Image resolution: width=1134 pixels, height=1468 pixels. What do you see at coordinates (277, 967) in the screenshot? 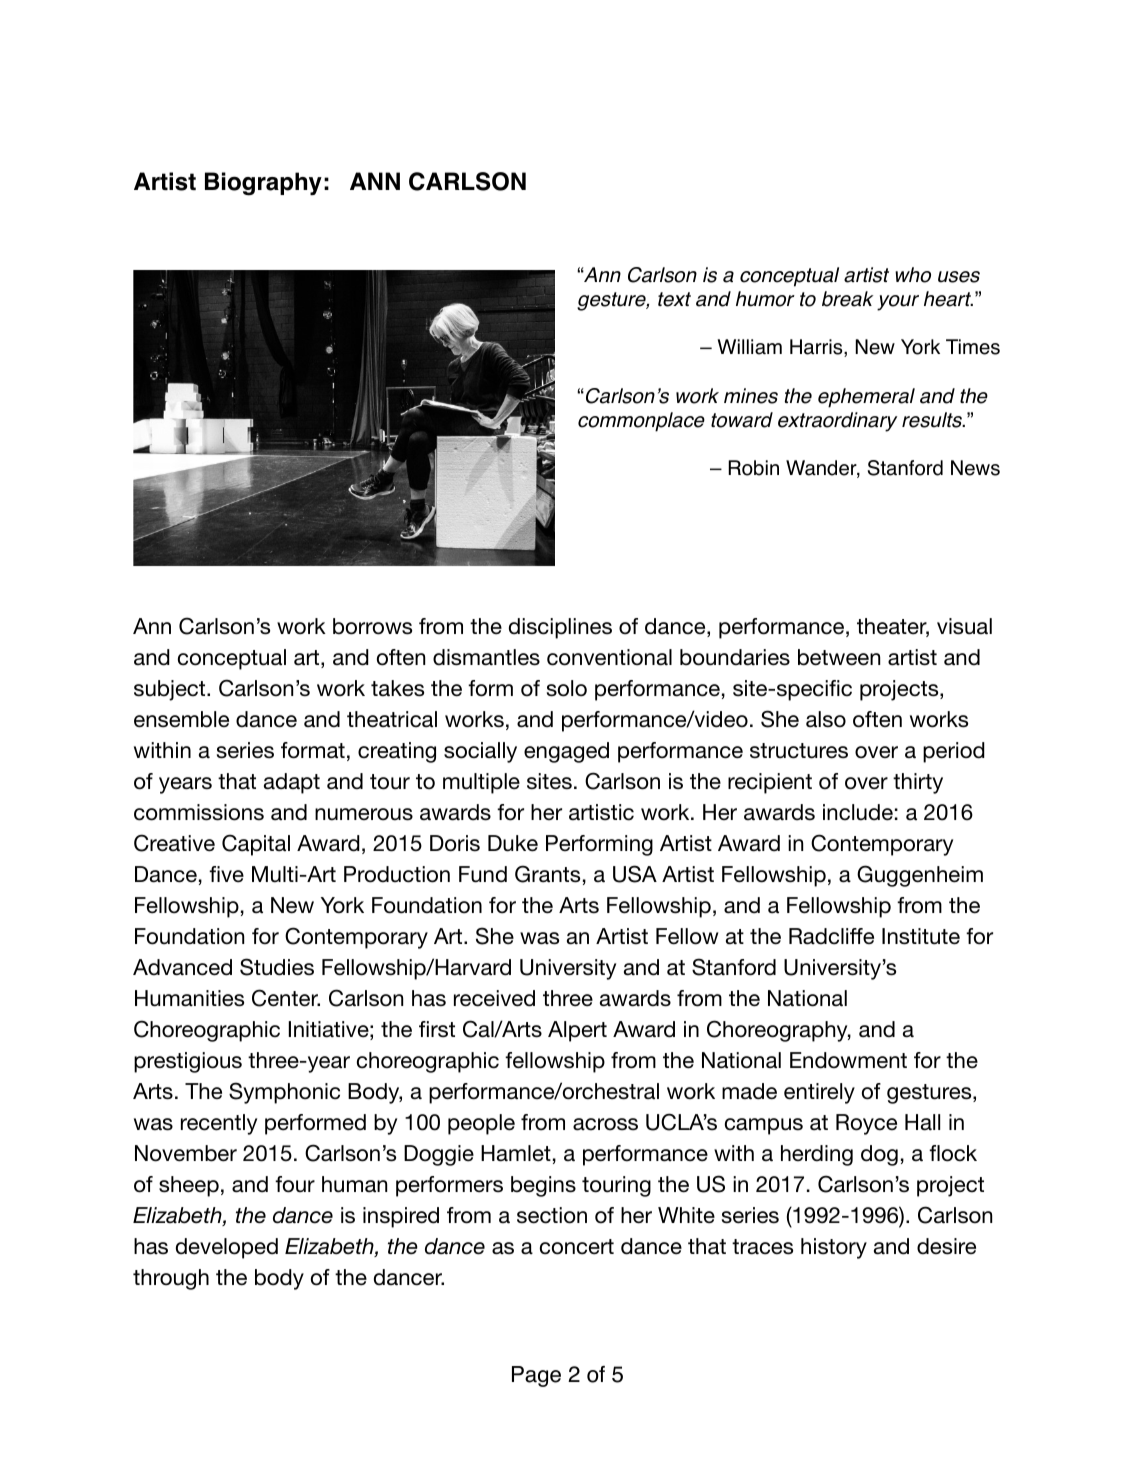
I see `Studies` at bounding box center [277, 967].
